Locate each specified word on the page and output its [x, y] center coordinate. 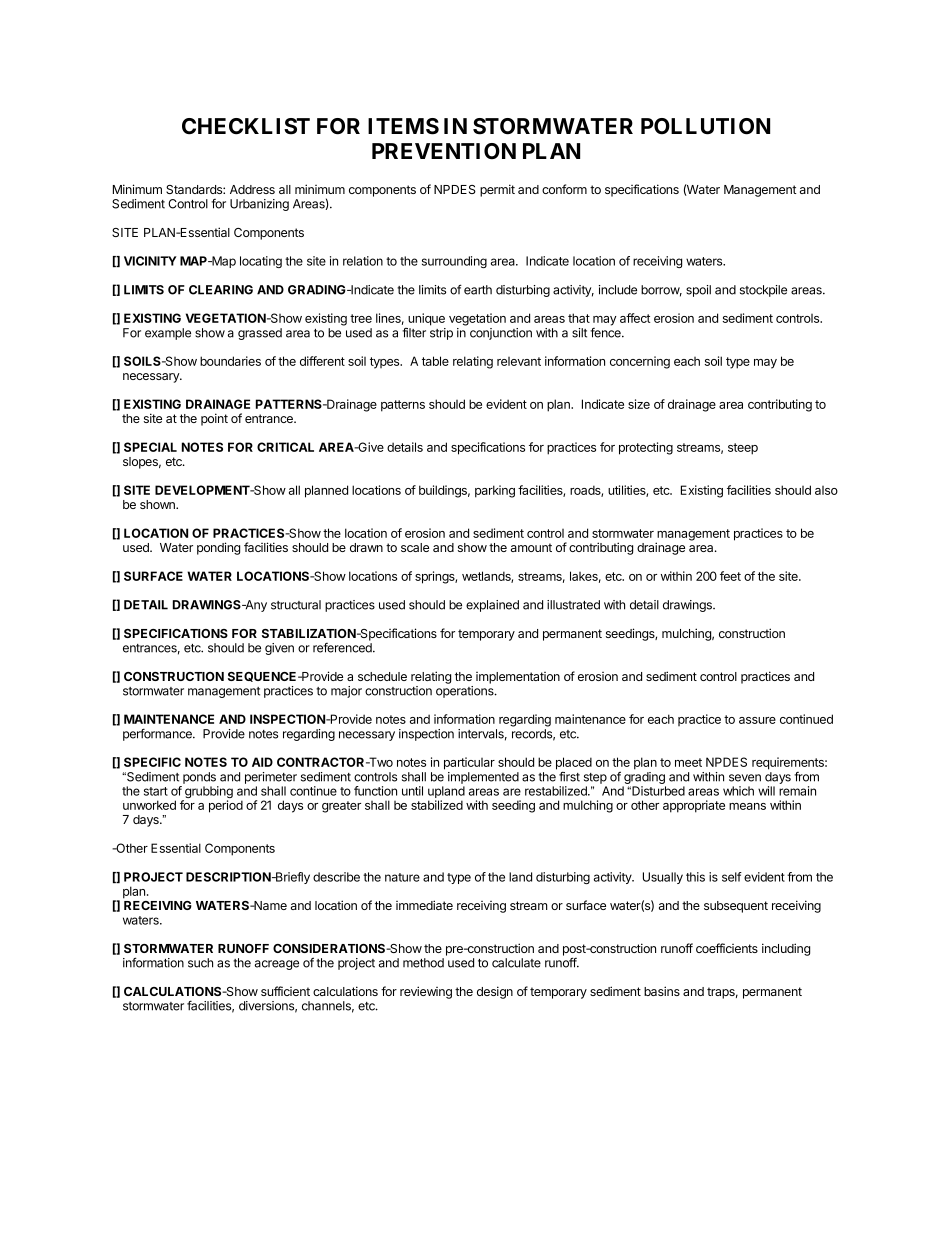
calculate [516, 963]
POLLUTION [705, 126]
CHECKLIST [246, 126]
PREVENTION [444, 151]
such [200, 963]
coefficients [727, 948]
